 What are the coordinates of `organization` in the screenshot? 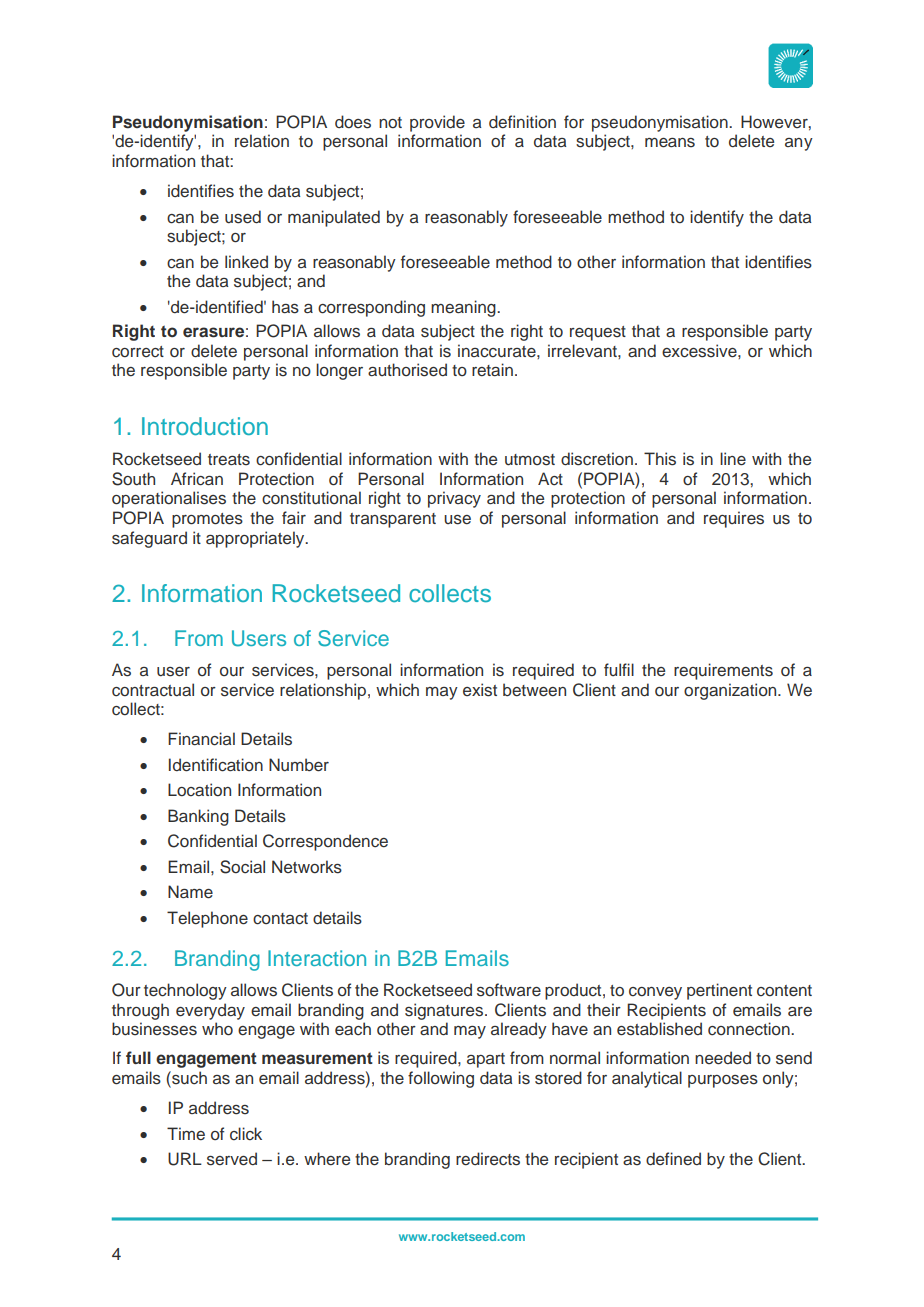 It's located at (731, 691).
